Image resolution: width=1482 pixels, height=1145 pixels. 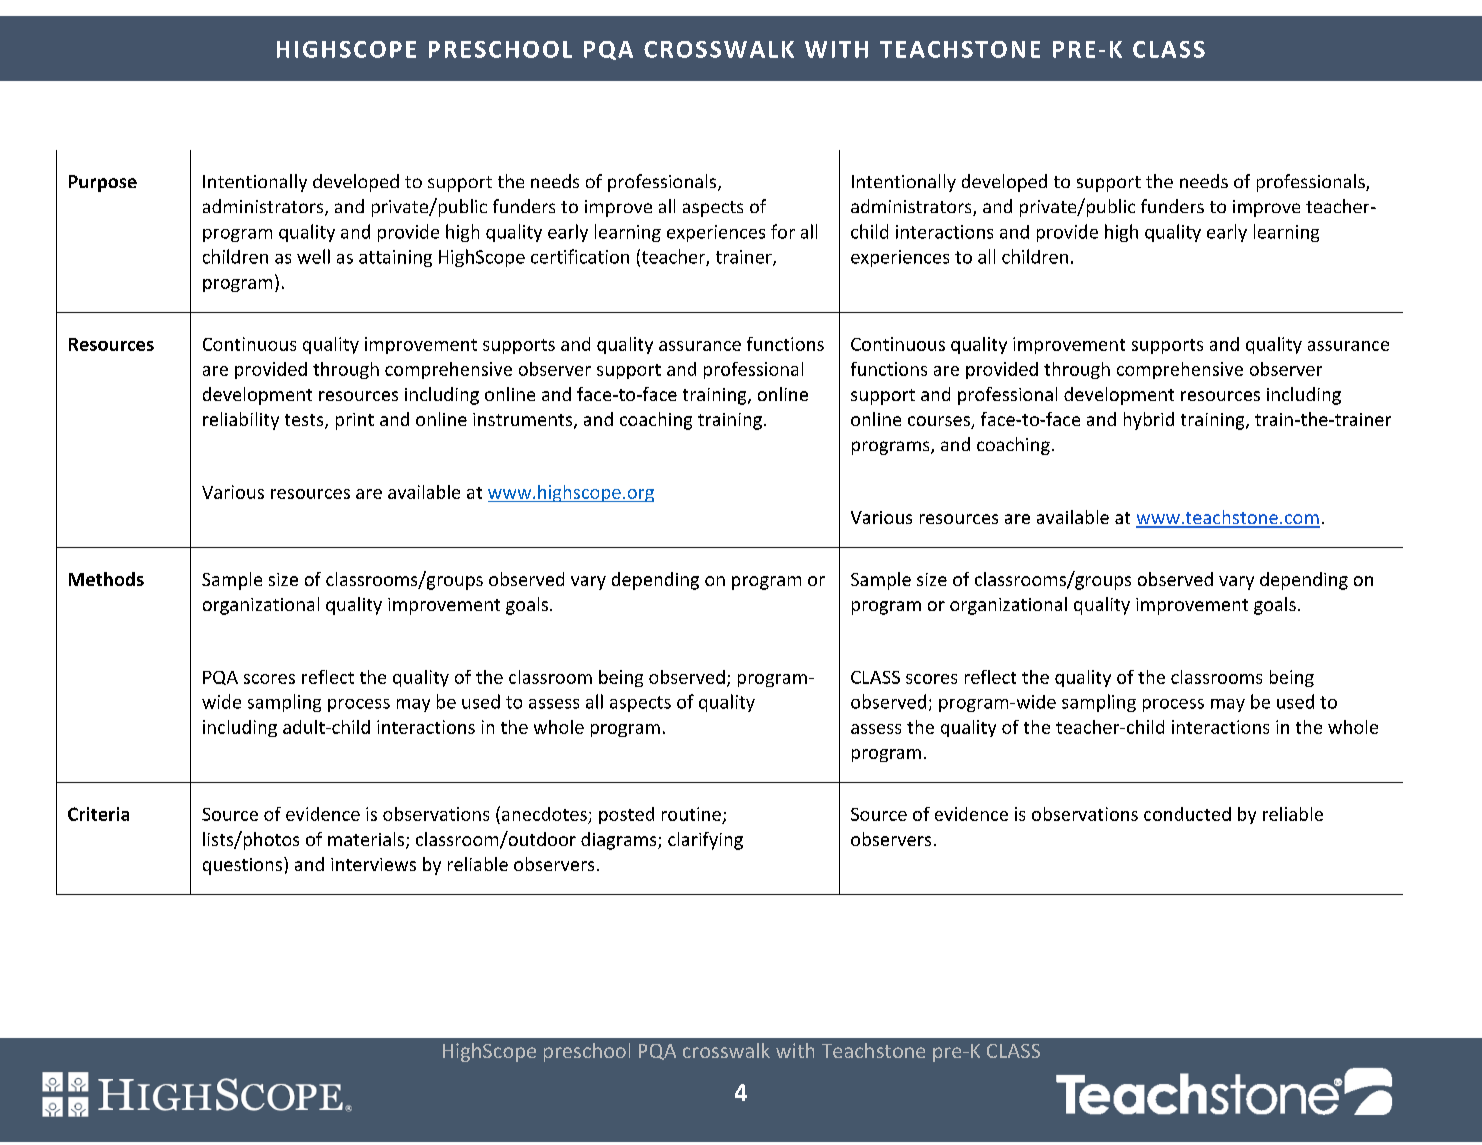 What do you see at coordinates (783, 231) in the image?
I see `for` at bounding box center [783, 231].
